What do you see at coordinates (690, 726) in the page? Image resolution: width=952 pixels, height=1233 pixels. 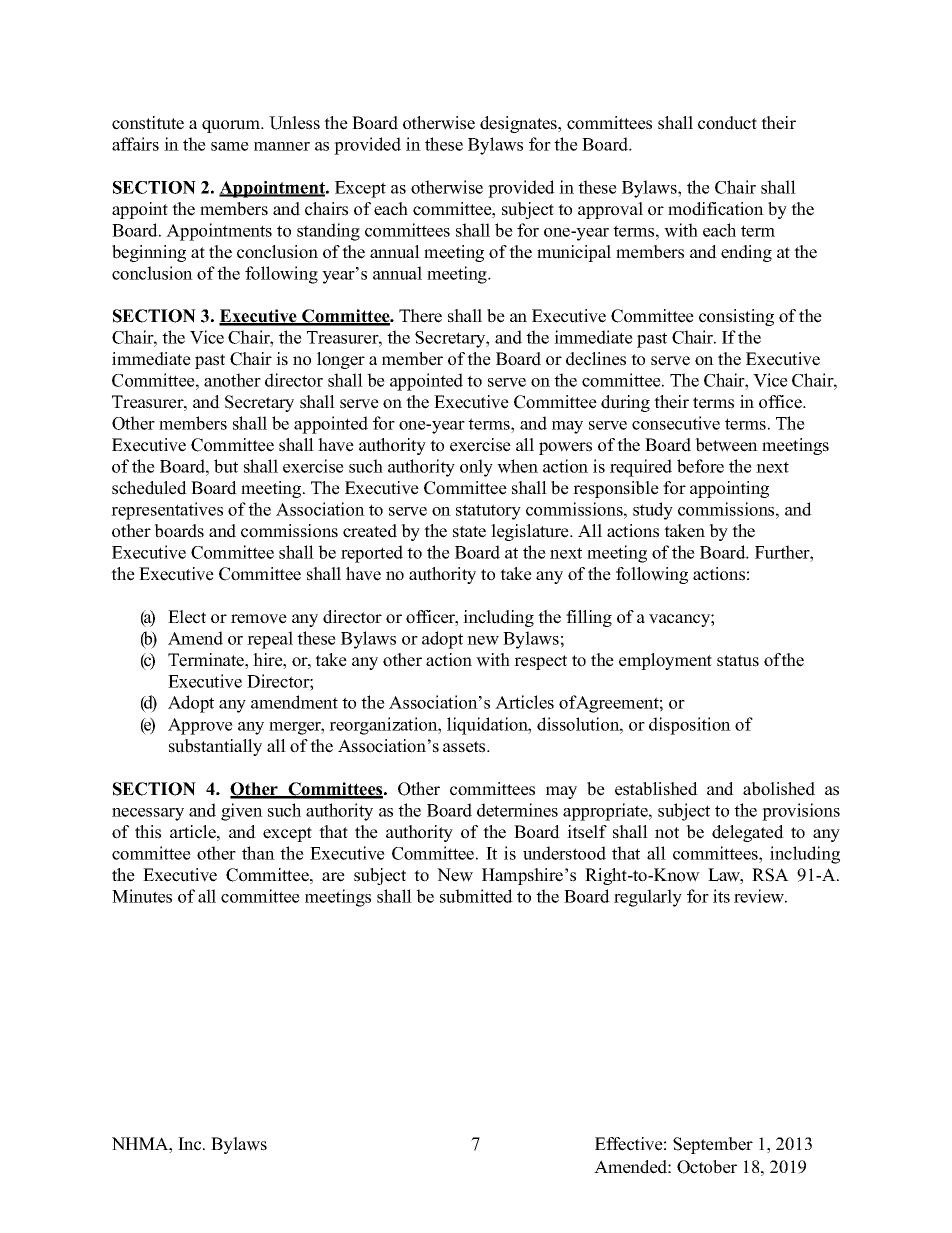 I see `disposition` at bounding box center [690, 726].
